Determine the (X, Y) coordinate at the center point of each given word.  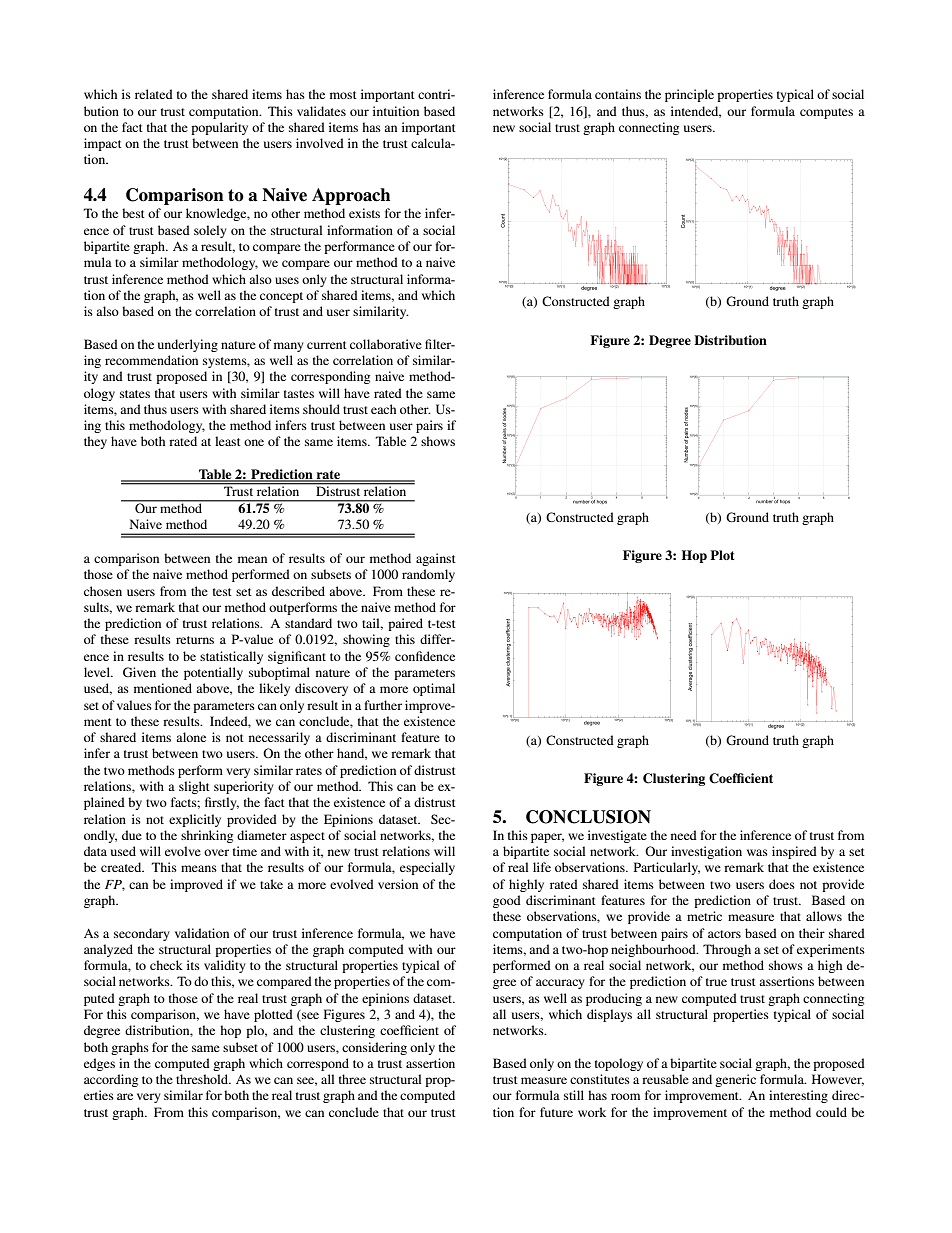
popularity (219, 128)
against (436, 559)
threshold (203, 1079)
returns (195, 640)
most (343, 95)
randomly (428, 575)
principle (689, 95)
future (556, 1112)
